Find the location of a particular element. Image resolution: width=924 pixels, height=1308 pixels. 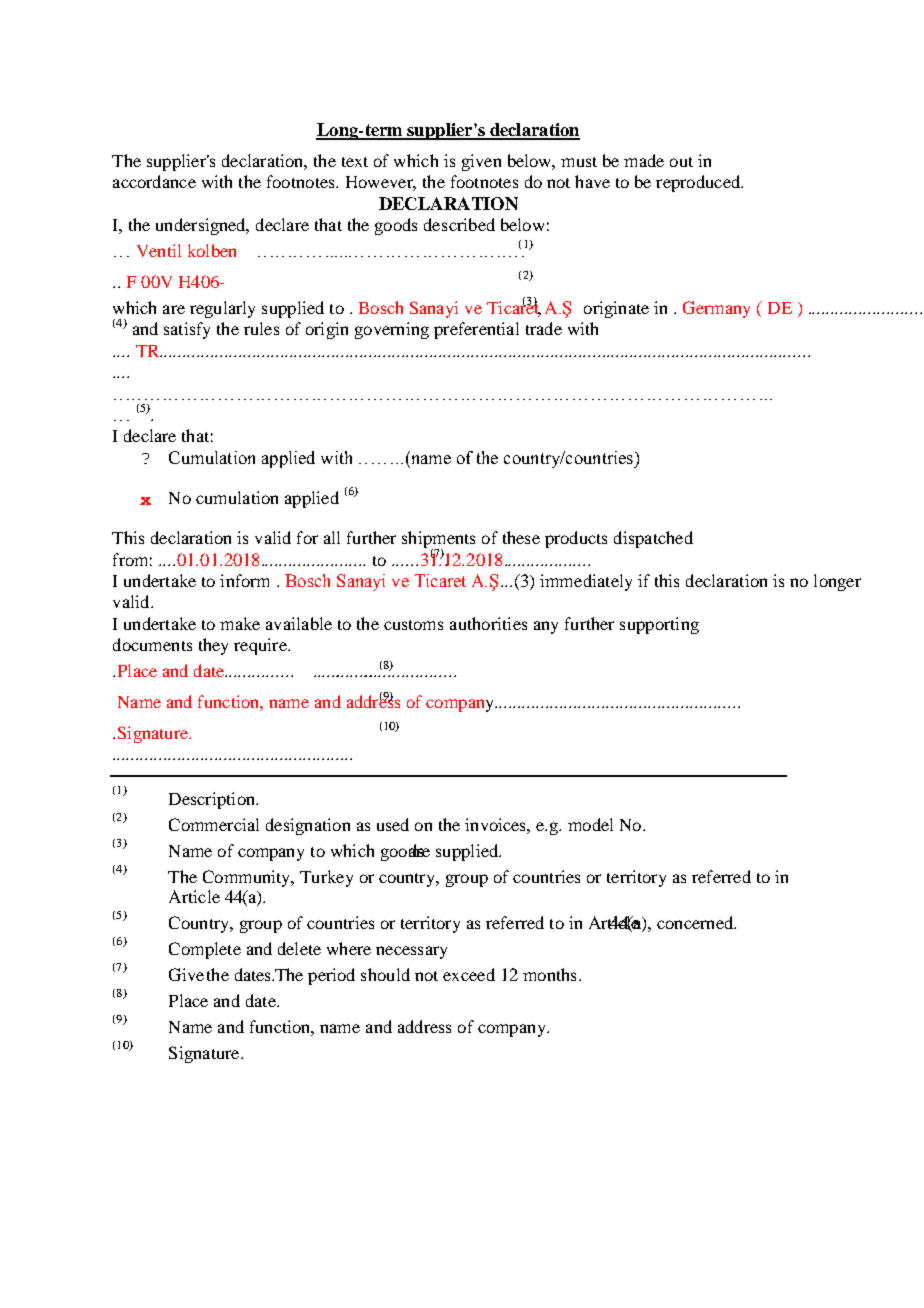

given is located at coordinates (481, 162).
